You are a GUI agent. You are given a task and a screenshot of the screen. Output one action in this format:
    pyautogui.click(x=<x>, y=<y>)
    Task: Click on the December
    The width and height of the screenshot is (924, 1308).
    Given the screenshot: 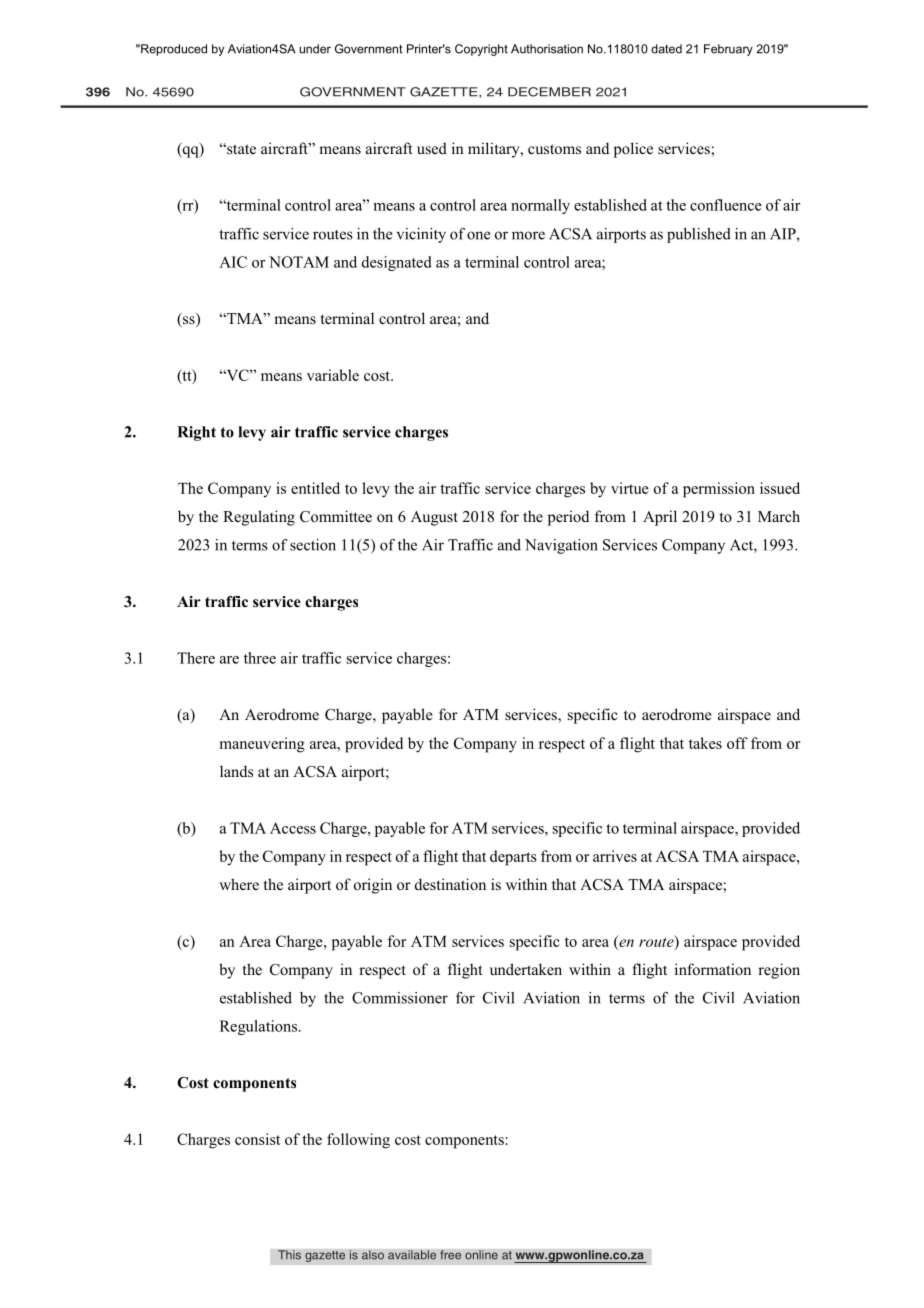 What is the action you would take?
    pyautogui.click(x=549, y=92)
